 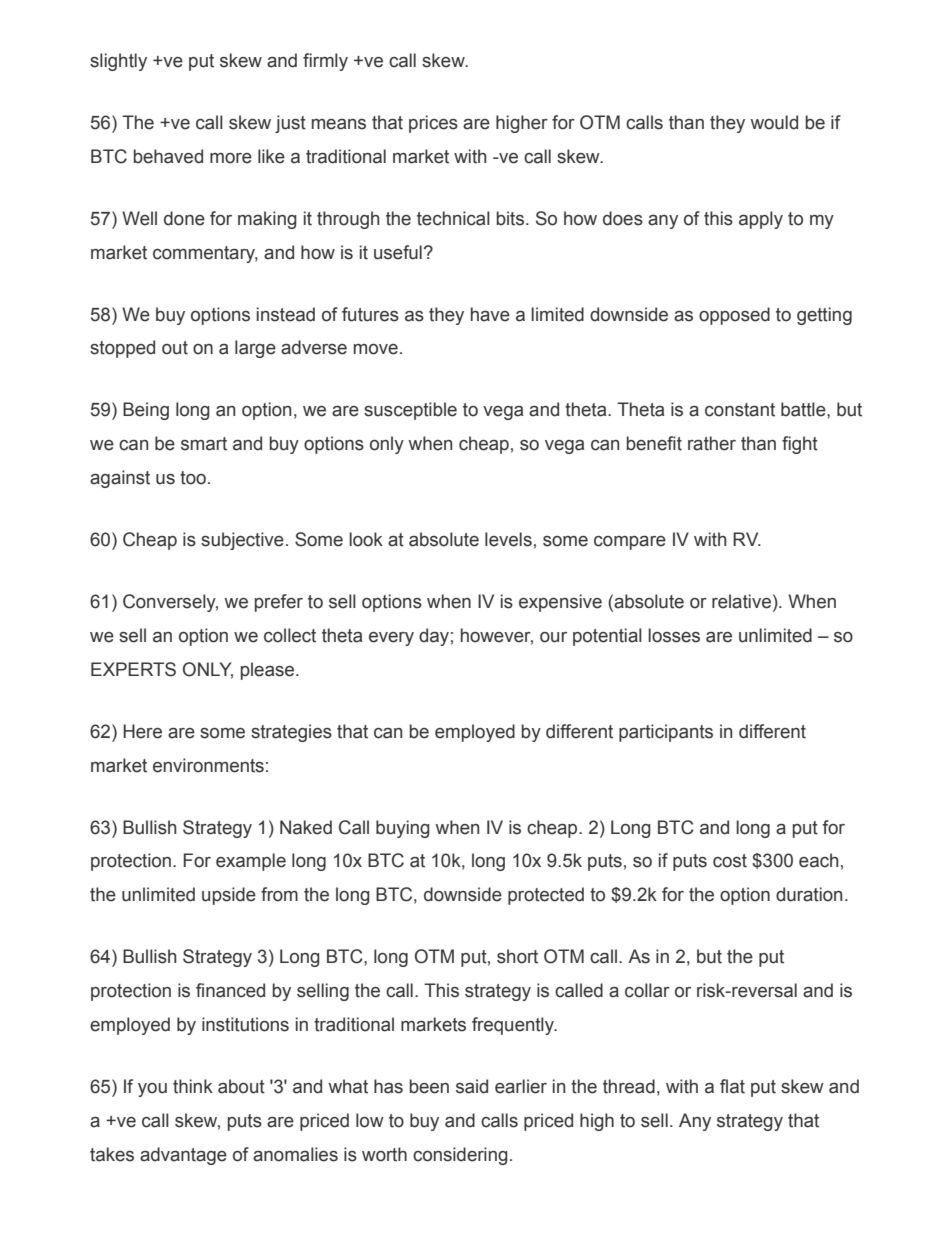 I want to click on prices, so click(x=433, y=124).
